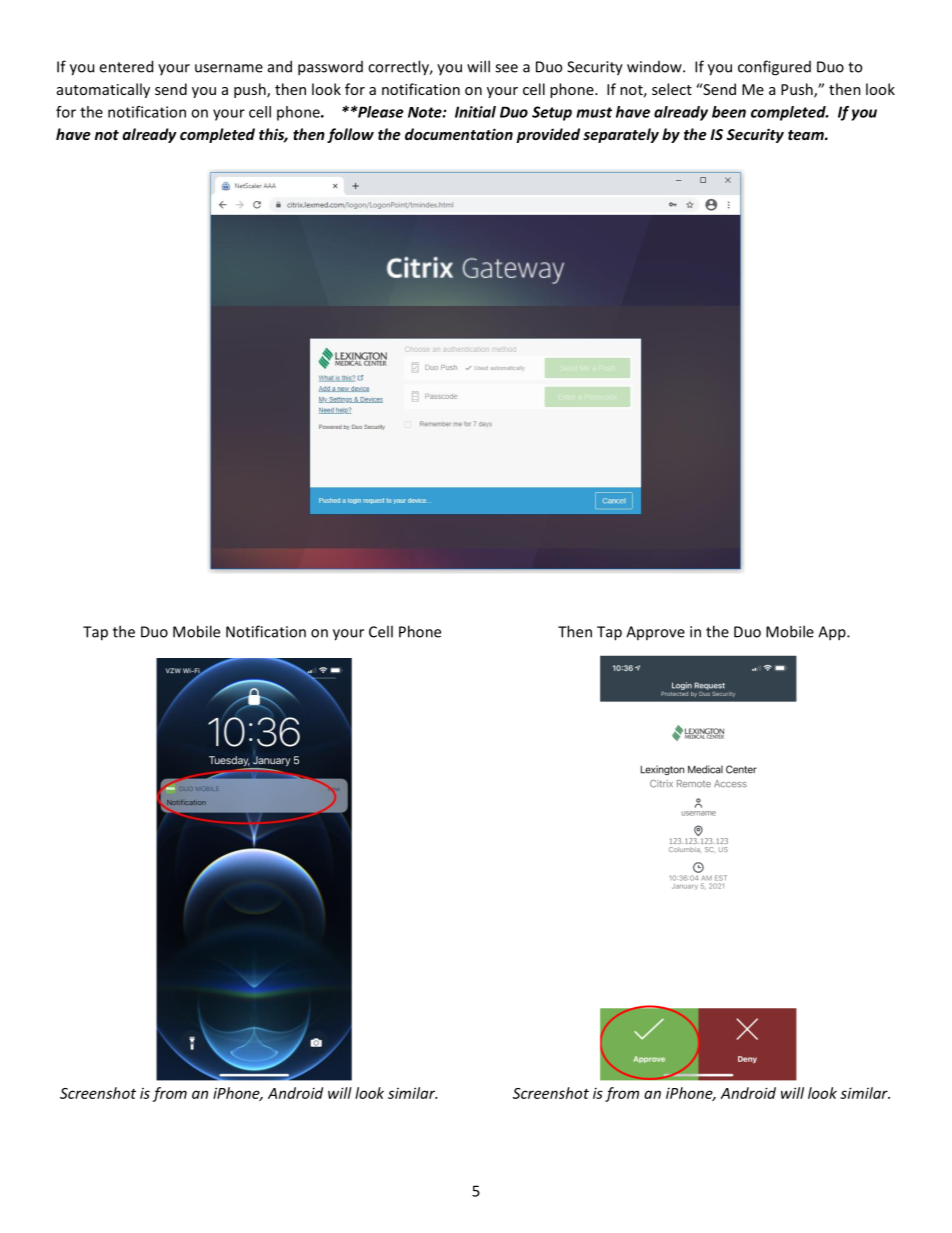 This screenshot has height=1233, width=952. I want to click on Initial, so click(475, 112).
